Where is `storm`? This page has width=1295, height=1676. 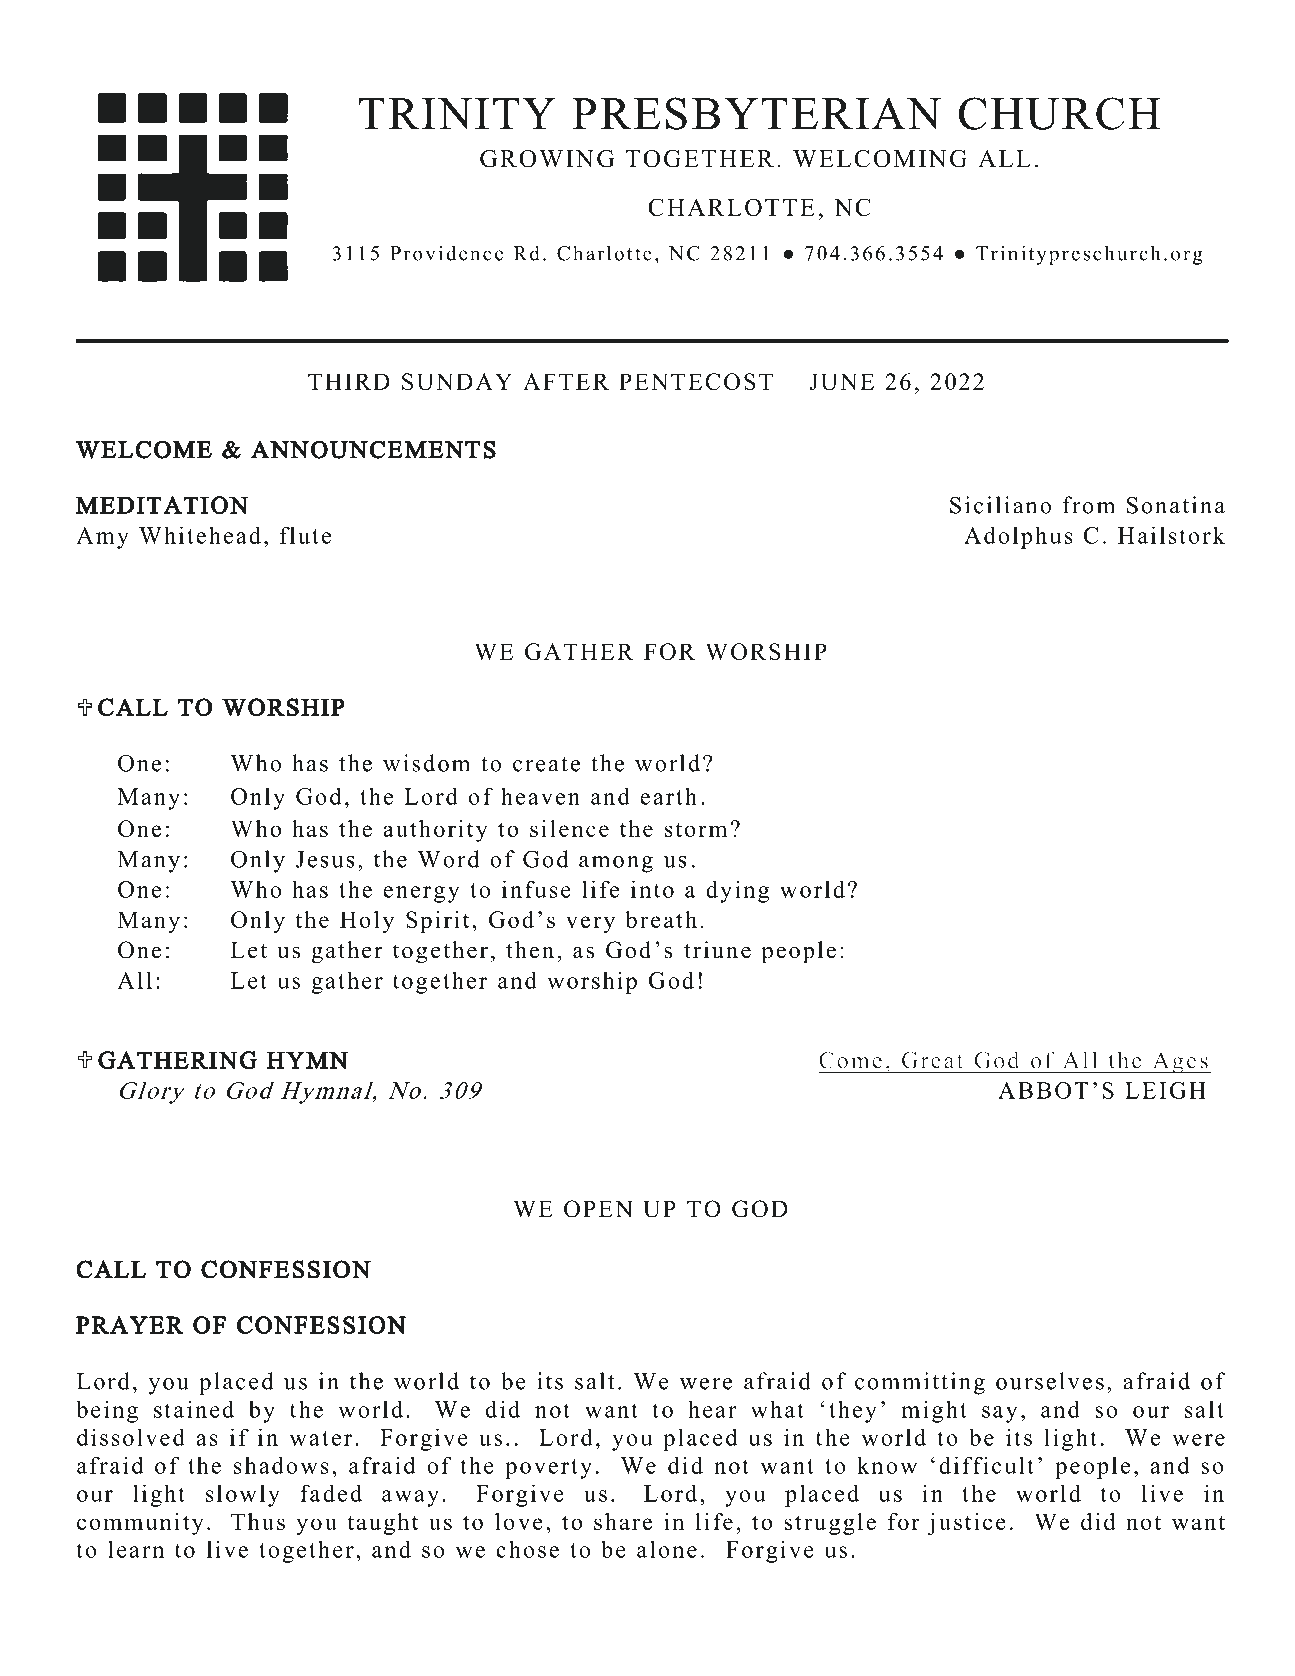 storm is located at coordinates (696, 829).
